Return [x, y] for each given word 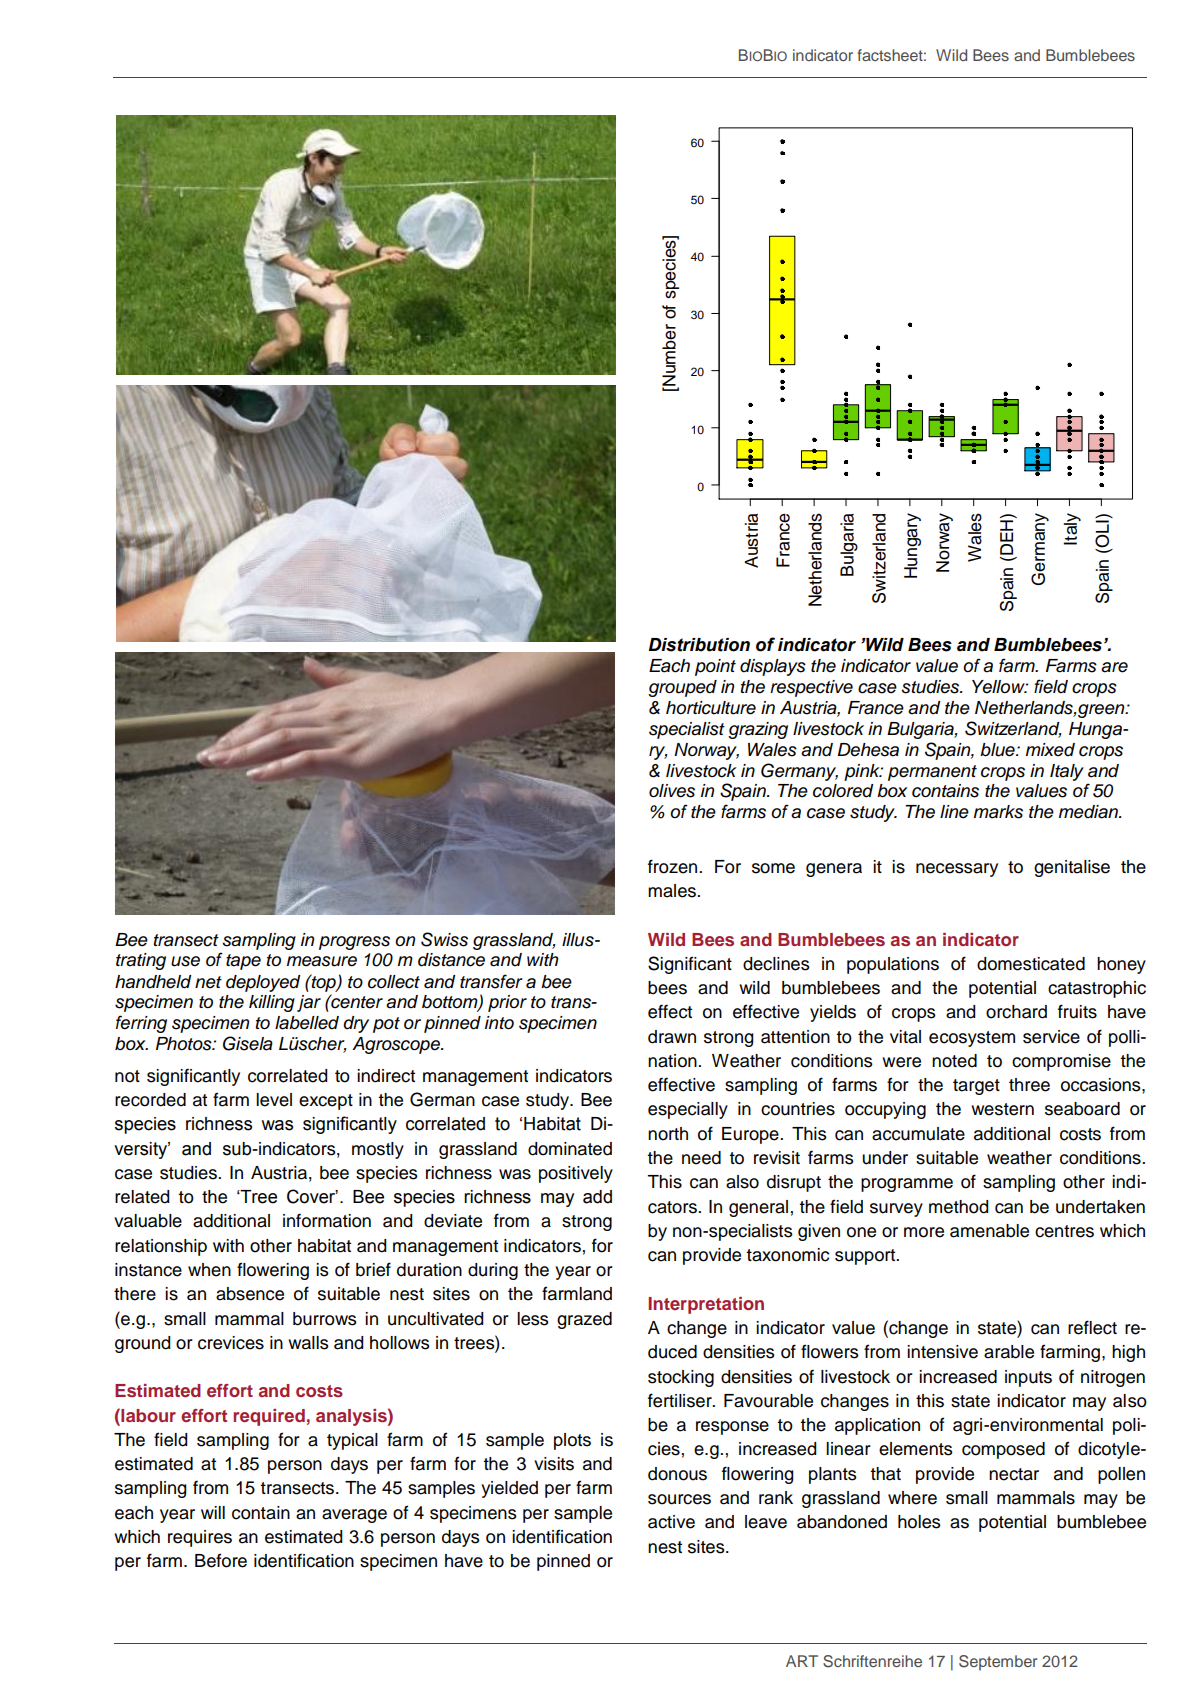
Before [221, 1560]
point [715, 667]
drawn [672, 1037]
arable [1009, 1352]
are [1114, 667]
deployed [263, 983]
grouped [682, 688]
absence [250, 1294]
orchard [1016, 1012]
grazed [584, 1320]
